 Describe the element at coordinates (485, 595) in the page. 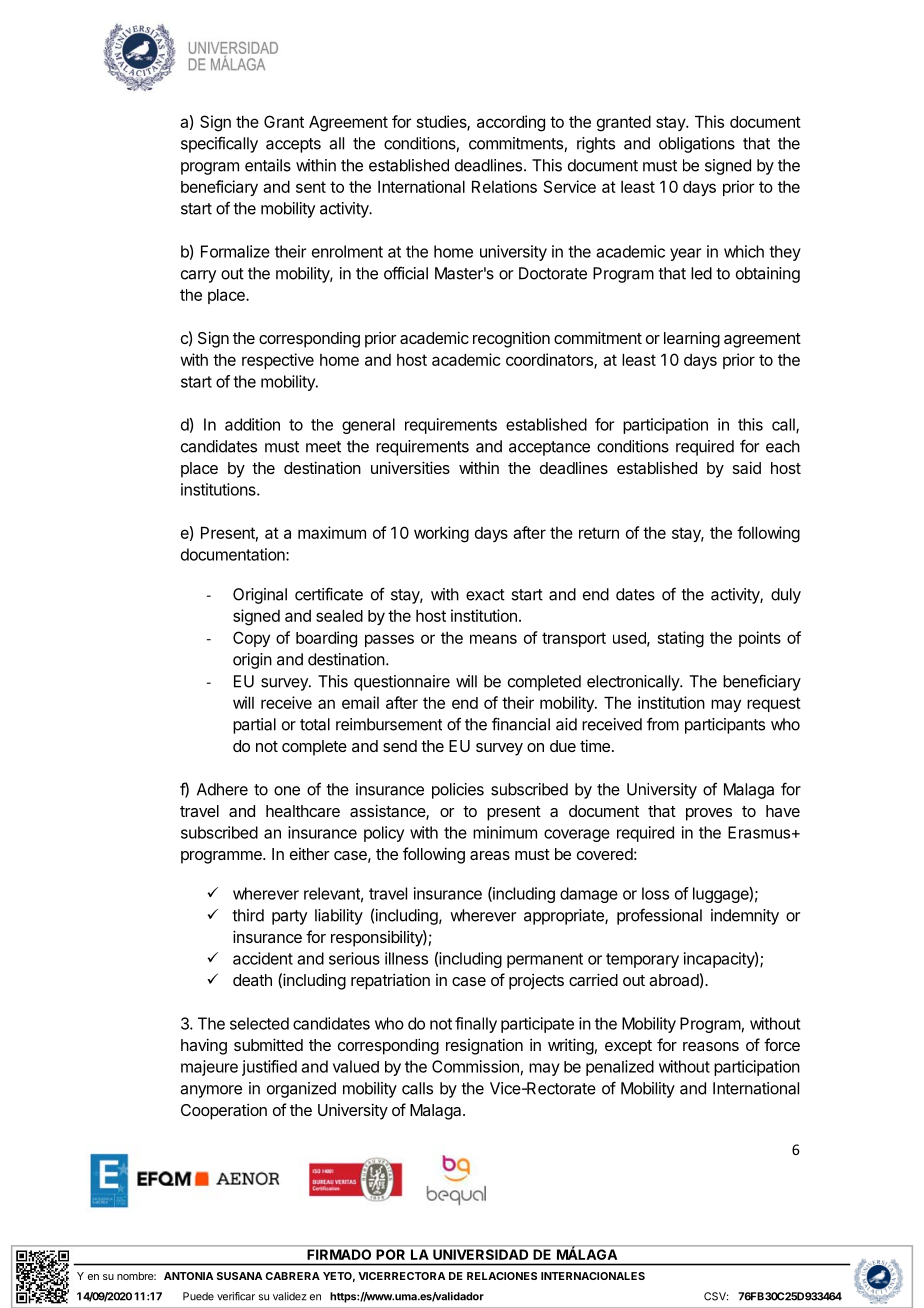

I see `exact` at that location.
